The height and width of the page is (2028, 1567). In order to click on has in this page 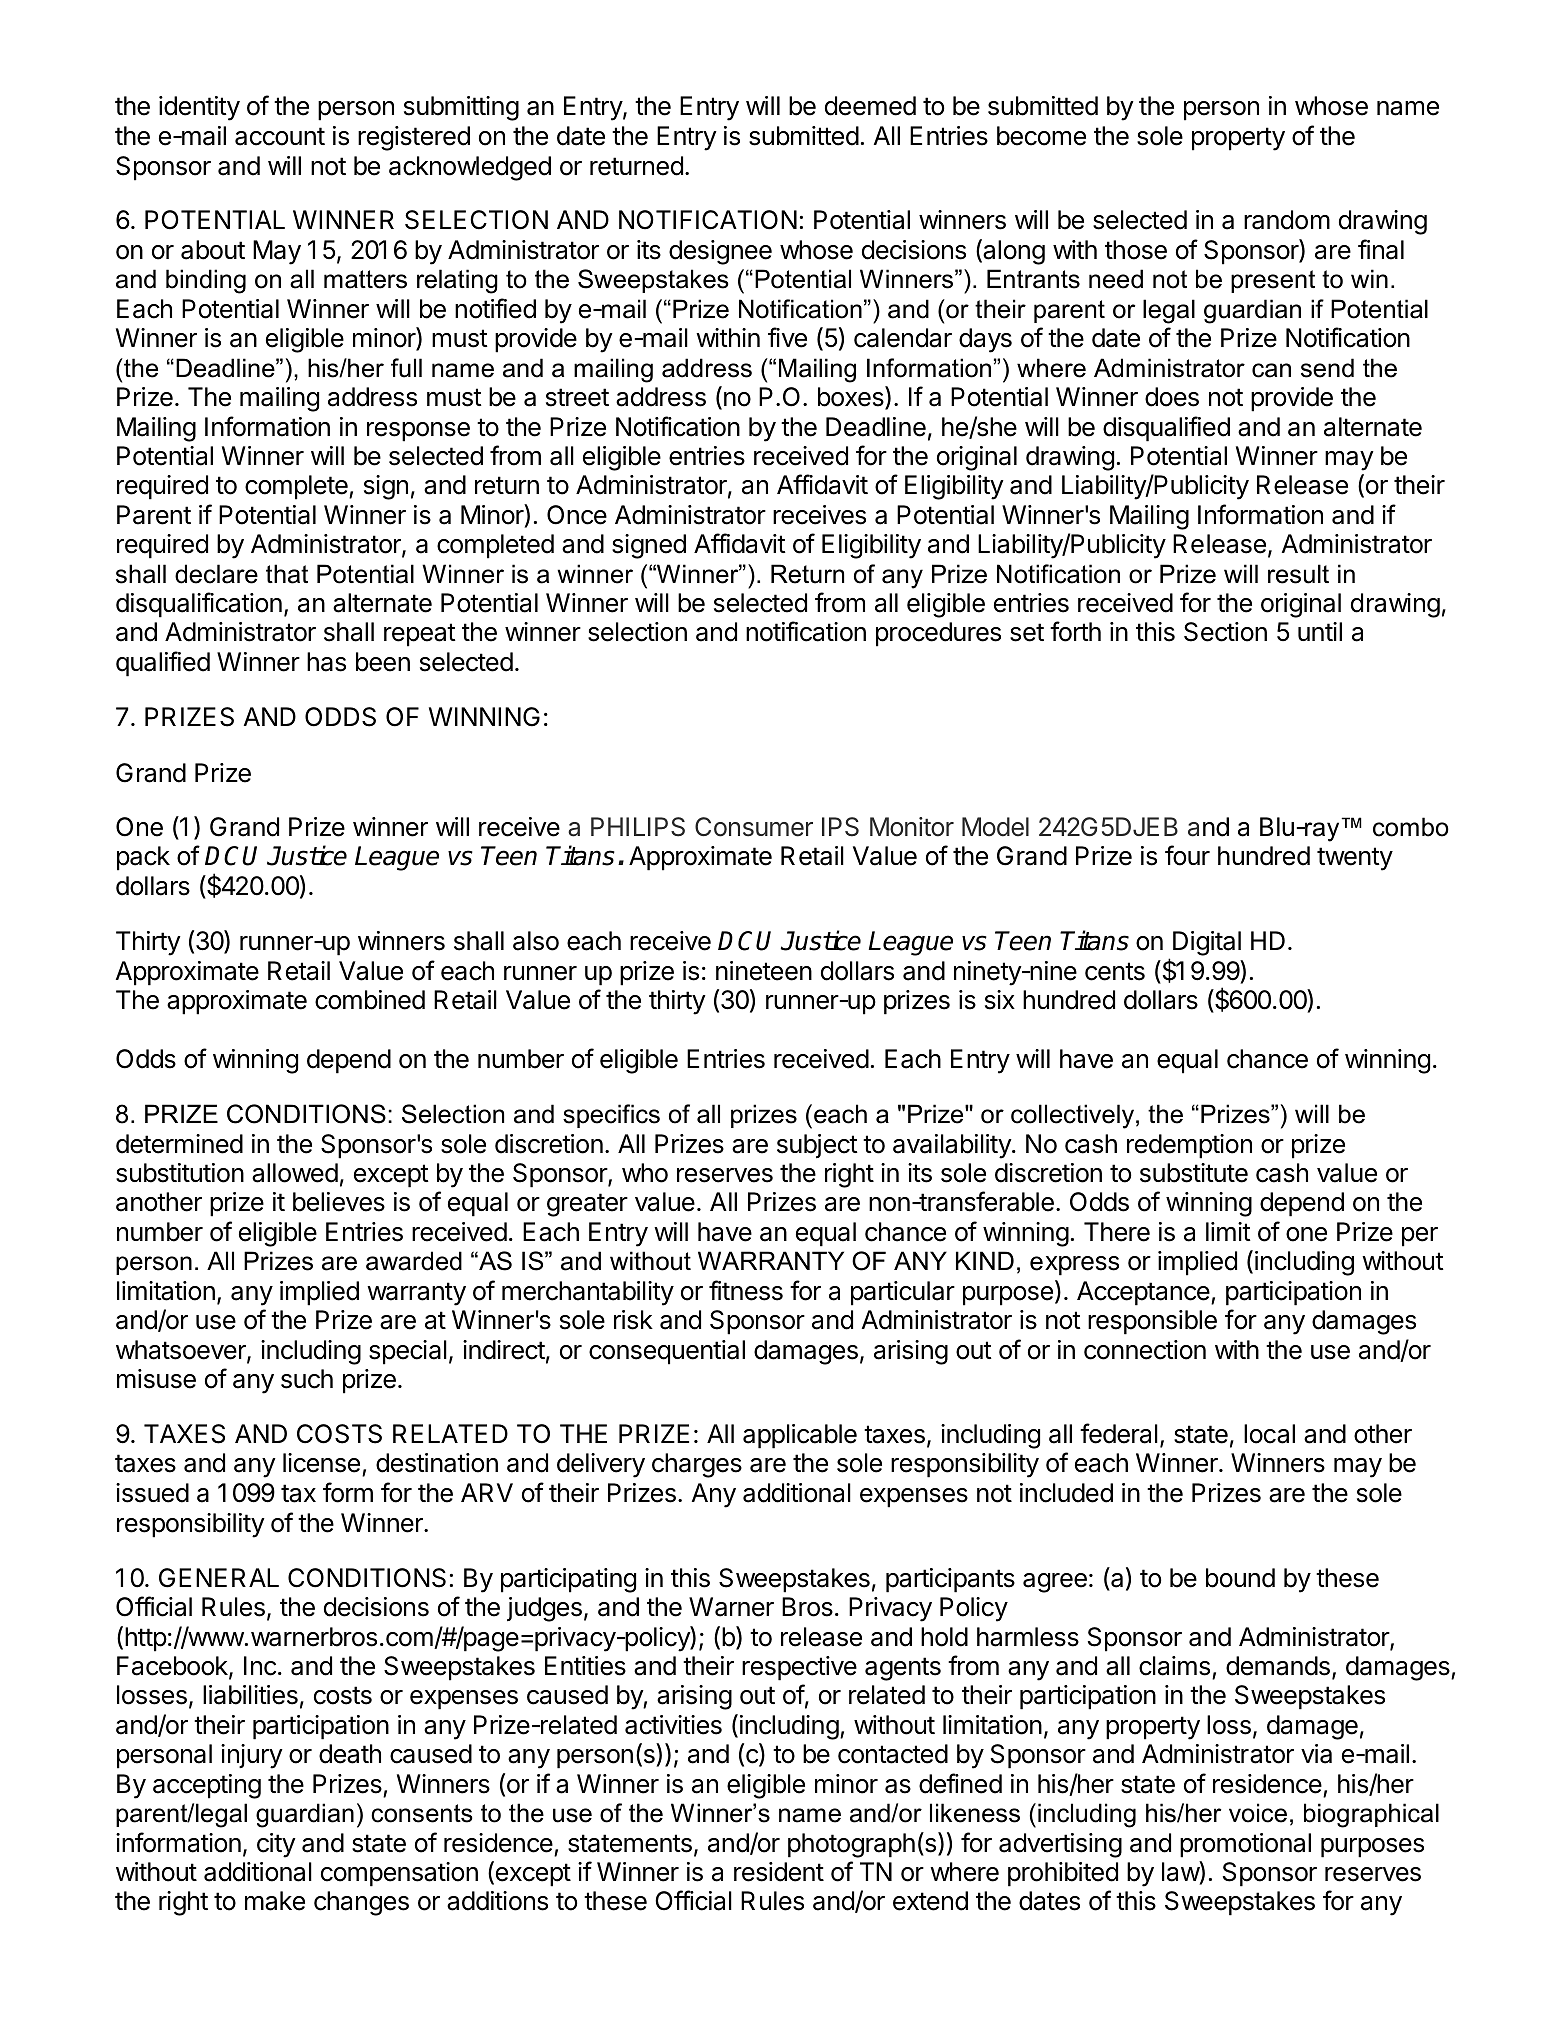, I will do `click(326, 662)`.
